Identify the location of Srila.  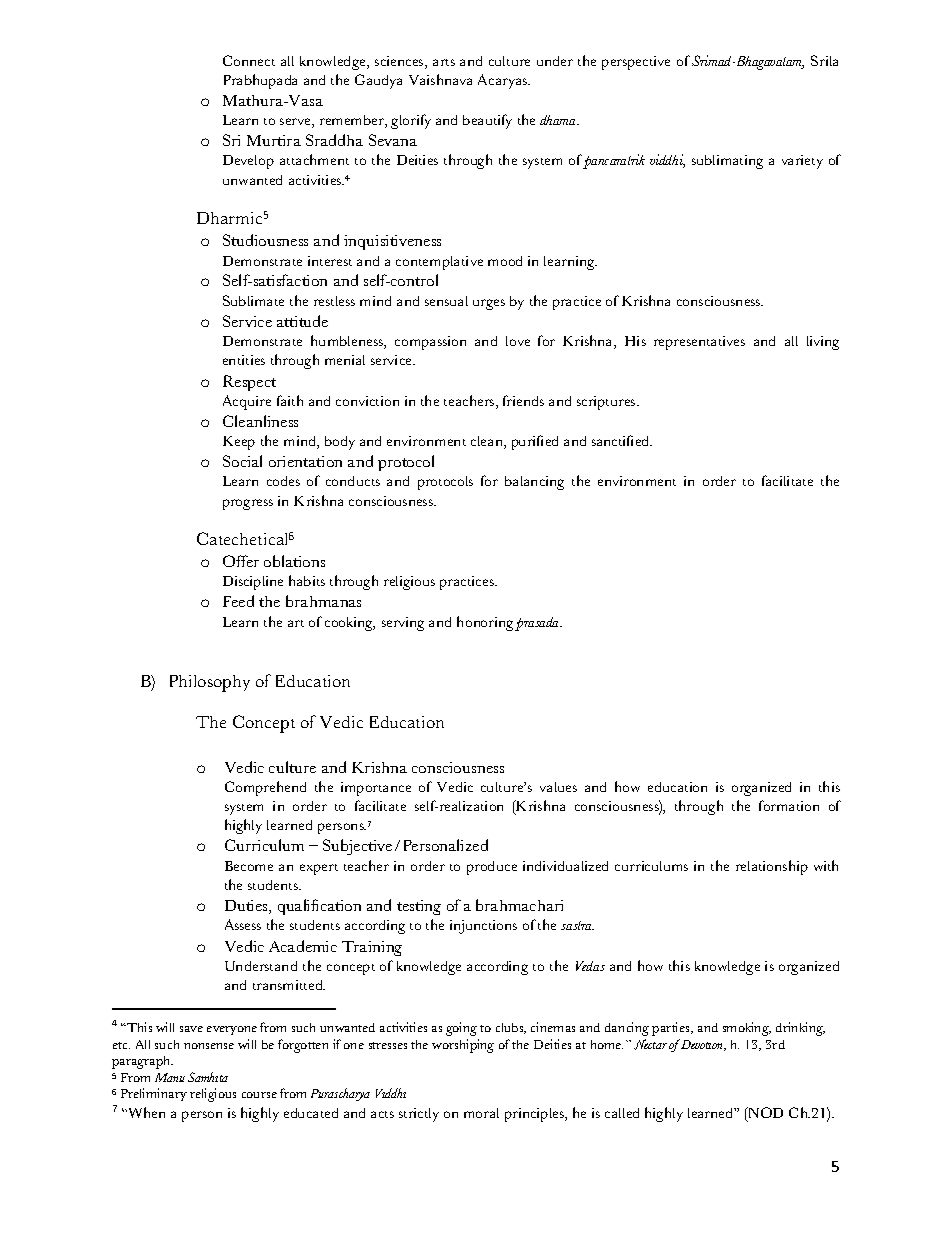
(824, 60).
